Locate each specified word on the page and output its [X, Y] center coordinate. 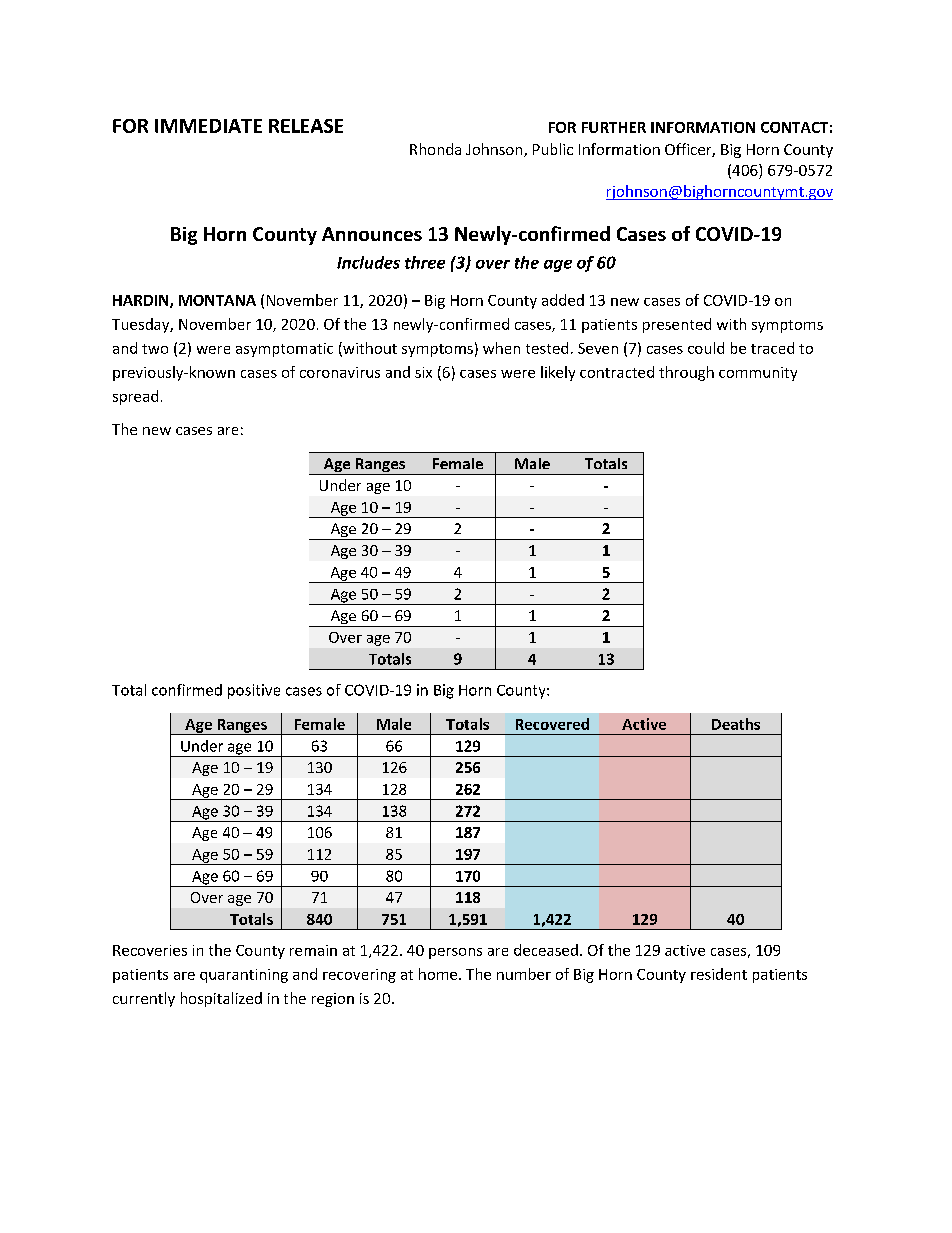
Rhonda [435, 149]
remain [313, 950]
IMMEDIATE [208, 126]
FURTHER [614, 127]
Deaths [736, 724]
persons [455, 953]
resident [719, 974]
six [423, 372]
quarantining [244, 976]
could [706, 348]
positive [254, 691]
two [155, 349]
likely [558, 373]
